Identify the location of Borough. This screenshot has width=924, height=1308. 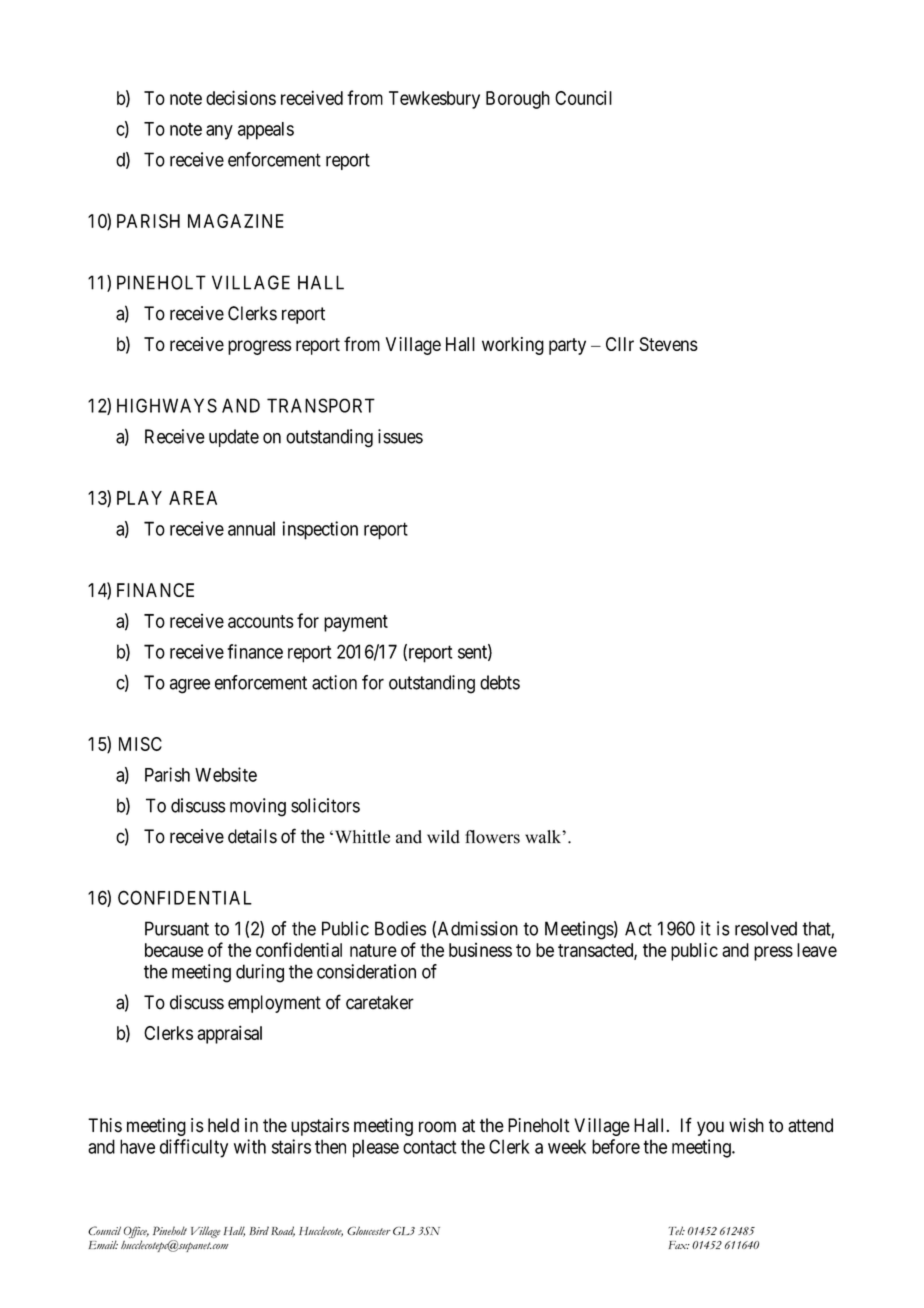
(518, 100).
